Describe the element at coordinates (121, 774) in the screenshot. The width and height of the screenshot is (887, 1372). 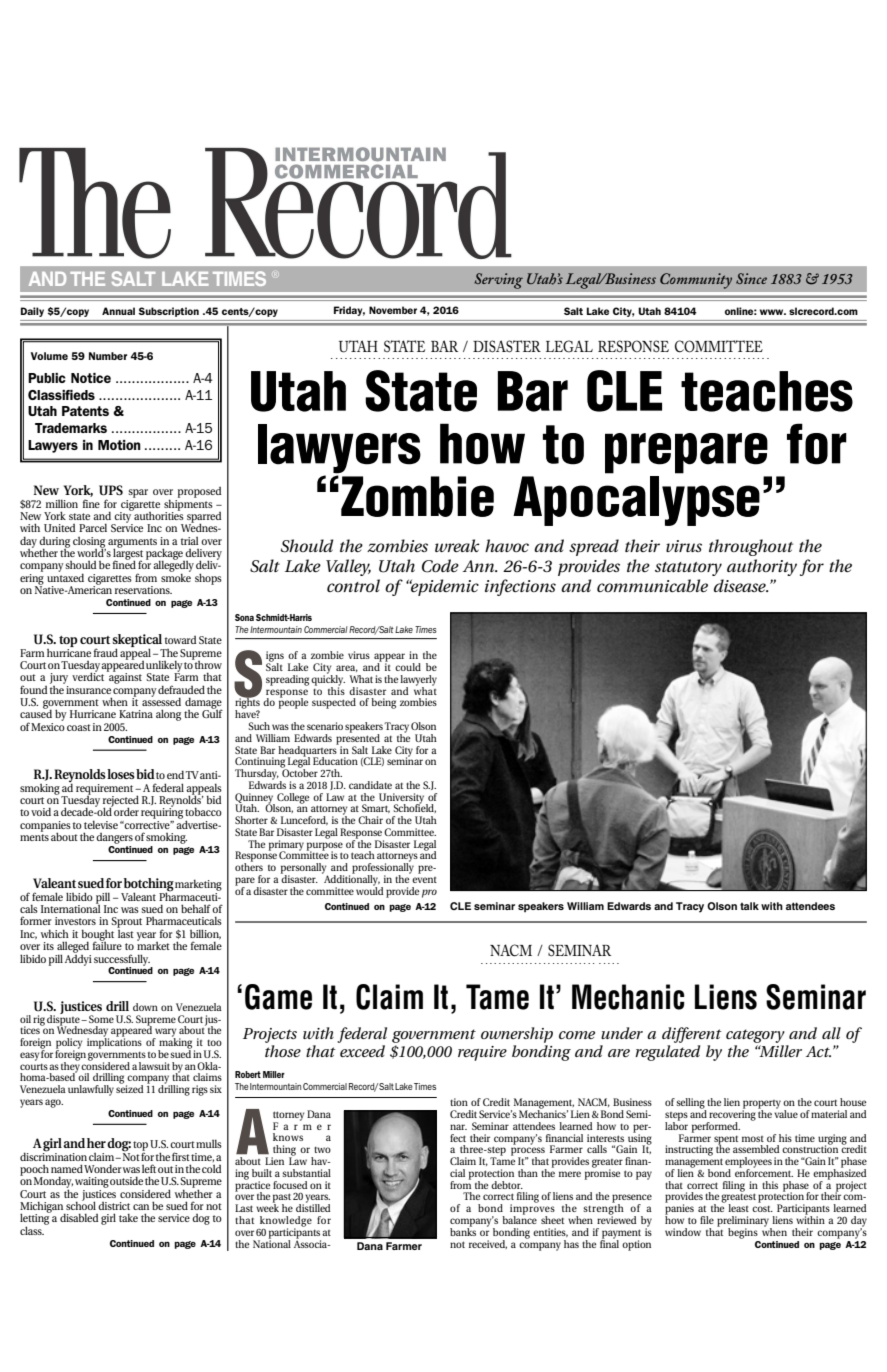
I see `loses` at that location.
